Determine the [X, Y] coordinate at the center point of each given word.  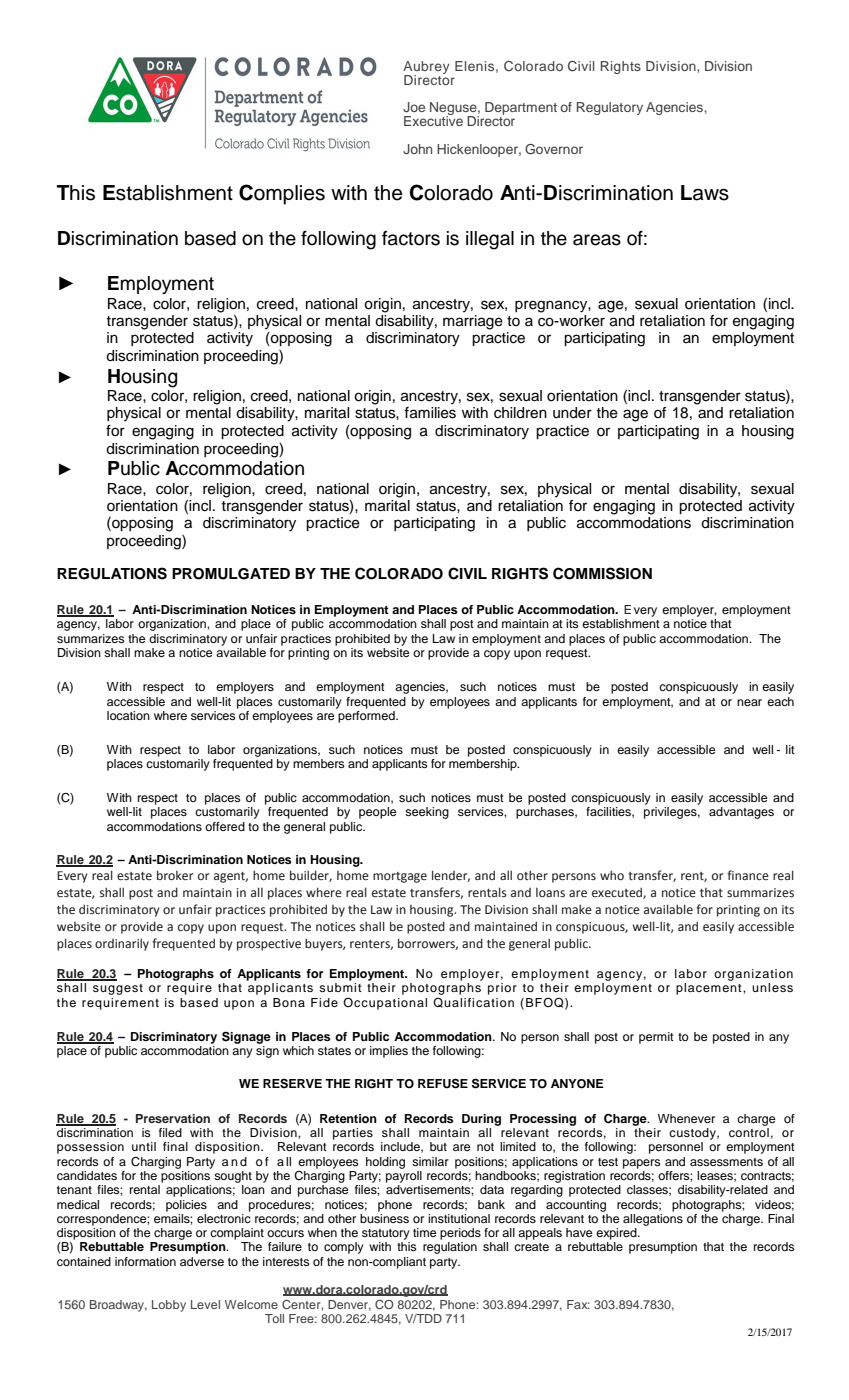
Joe [414, 107]
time [424, 1232]
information [145, 1261]
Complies [282, 194]
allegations [653, 1220]
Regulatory [610, 108]
